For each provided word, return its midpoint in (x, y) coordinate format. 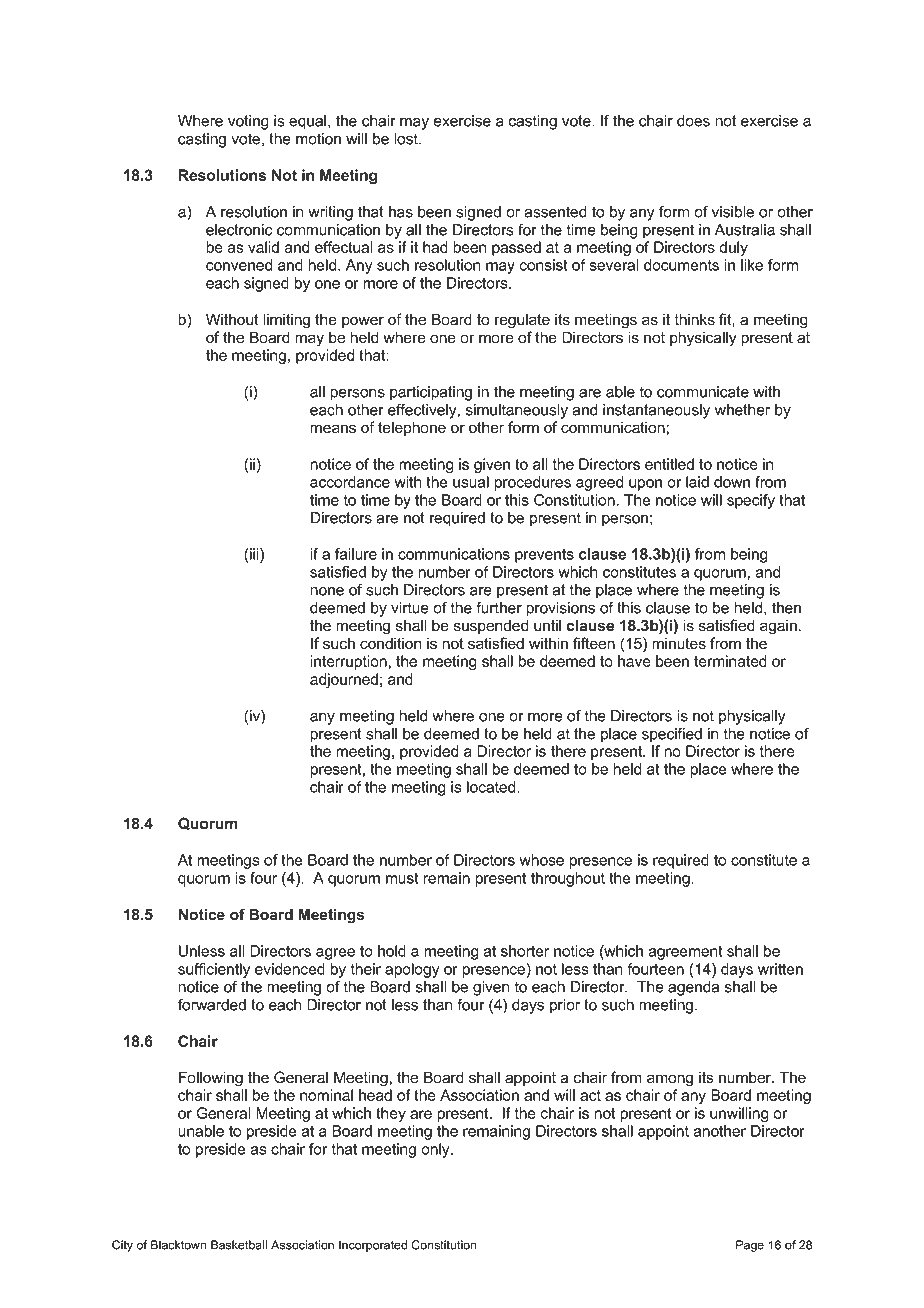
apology (412, 970)
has (401, 212)
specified (672, 735)
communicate (703, 392)
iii (254, 555)
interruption (348, 662)
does (693, 121)
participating (431, 393)
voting (248, 122)
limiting (286, 321)
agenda (693, 988)
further (499, 607)
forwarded (212, 1004)
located (492, 787)
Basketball (239, 1245)
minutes (679, 643)
